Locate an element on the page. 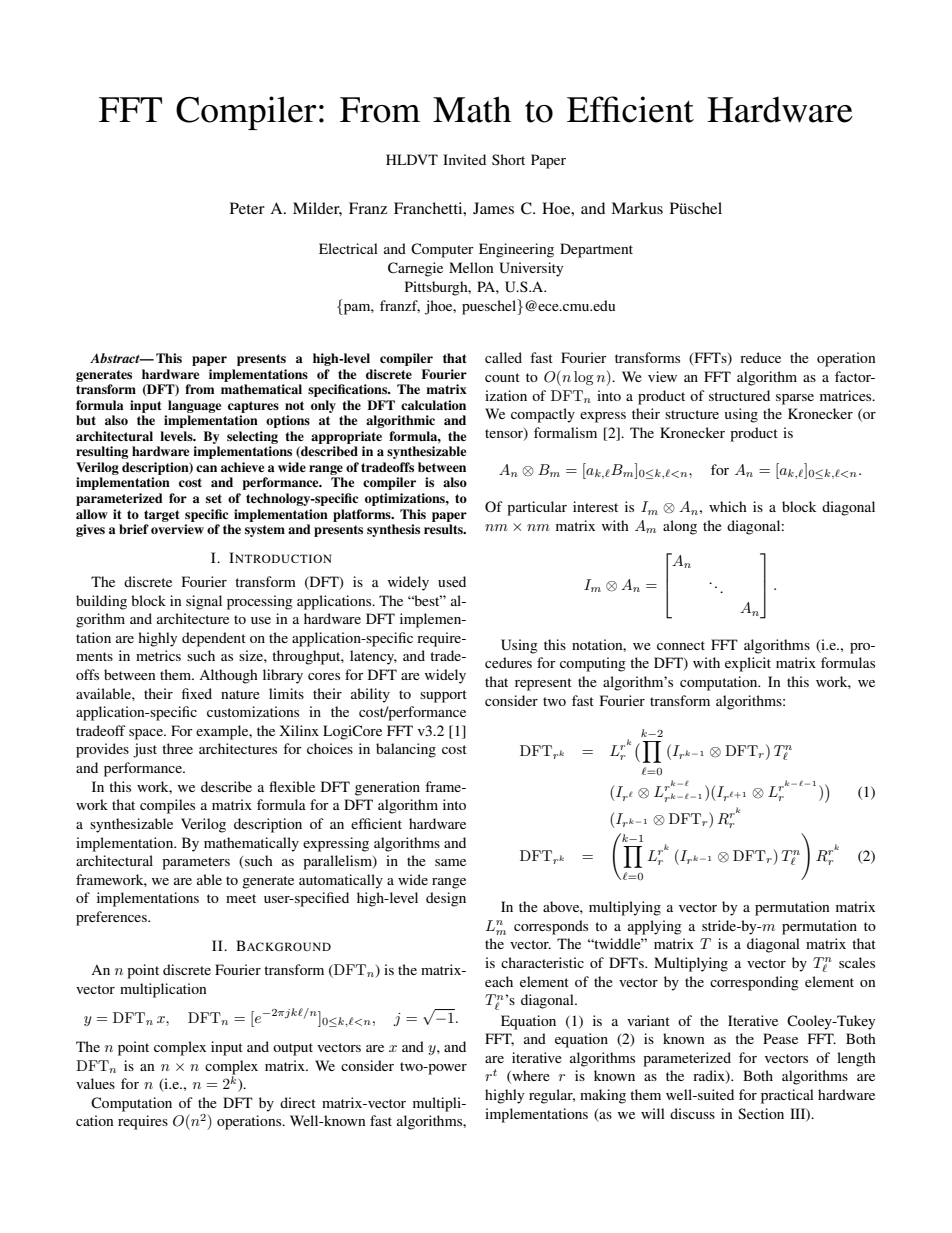  Abstract is located at coordinates (116, 358).
